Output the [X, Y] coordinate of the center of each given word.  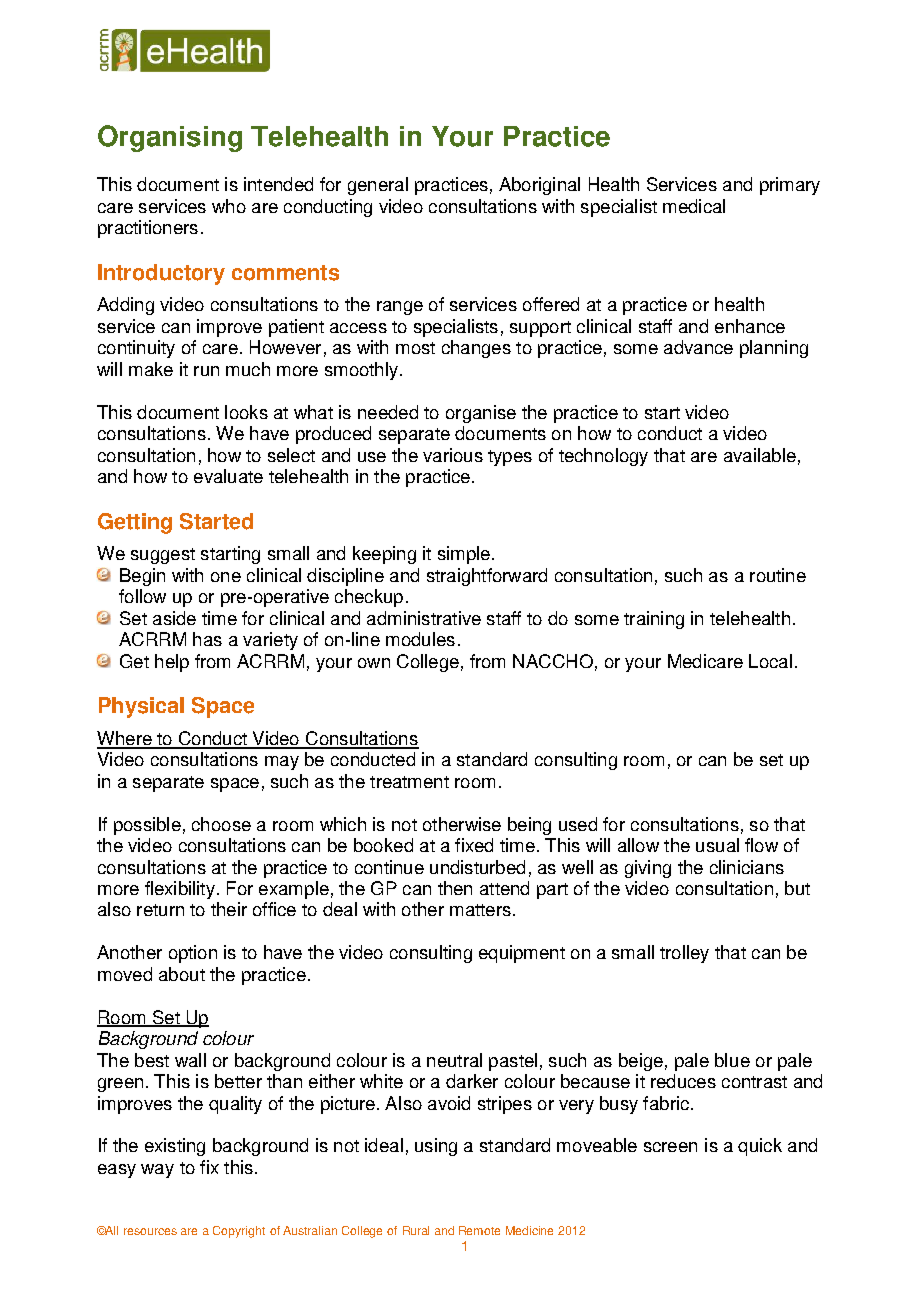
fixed [474, 845]
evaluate [228, 476]
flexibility [180, 890]
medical [694, 206]
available [760, 455]
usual [717, 845]
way [157, 1171]
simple [464, 555]
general [378, 186]
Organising [170, 138]
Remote [479, 1230]
